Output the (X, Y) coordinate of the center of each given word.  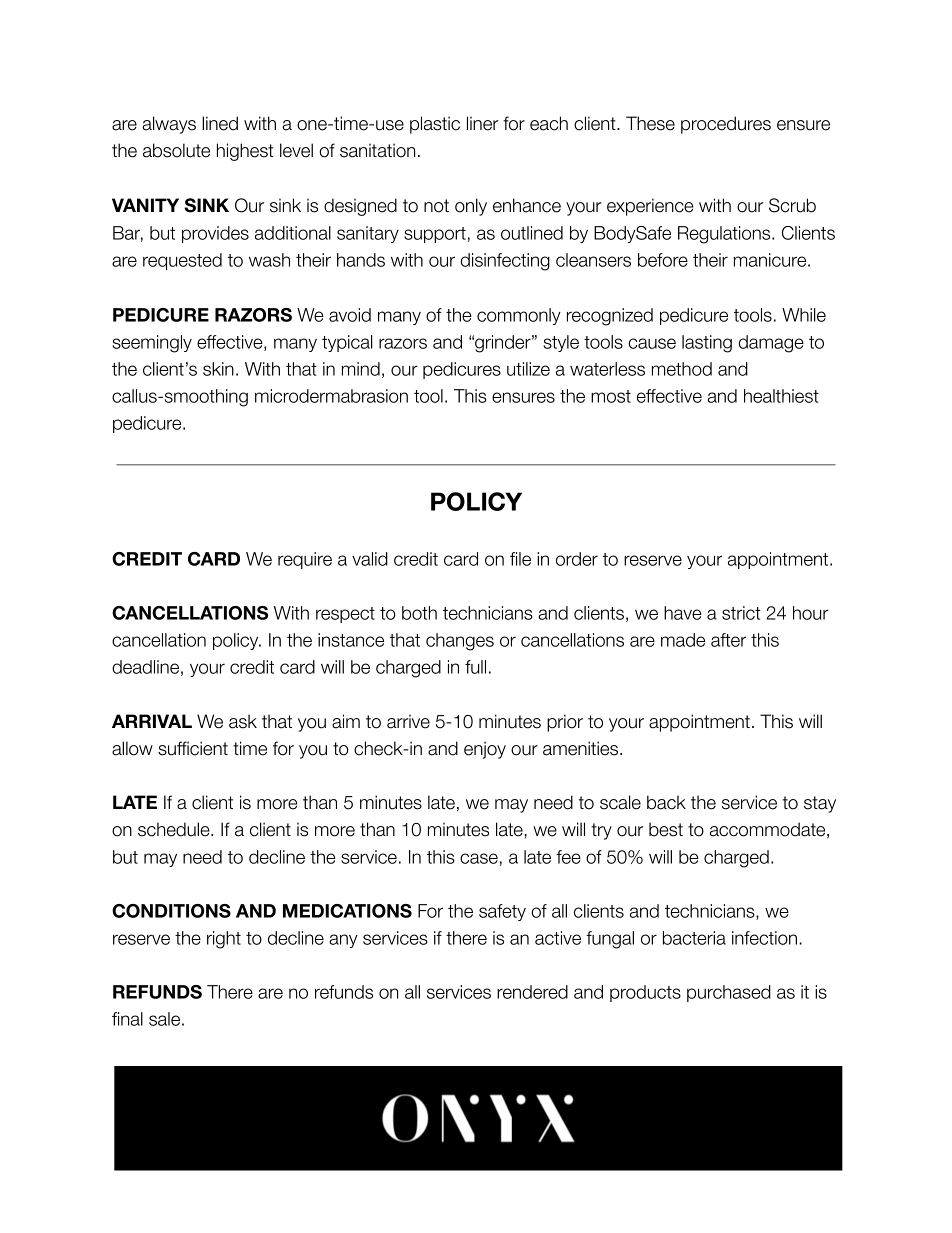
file (520, 559)
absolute (176, 150)
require (305, 560)
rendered (532, 992)
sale (164, 1019)
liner (483, 123)
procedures (726, 125)
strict (741, 613)
